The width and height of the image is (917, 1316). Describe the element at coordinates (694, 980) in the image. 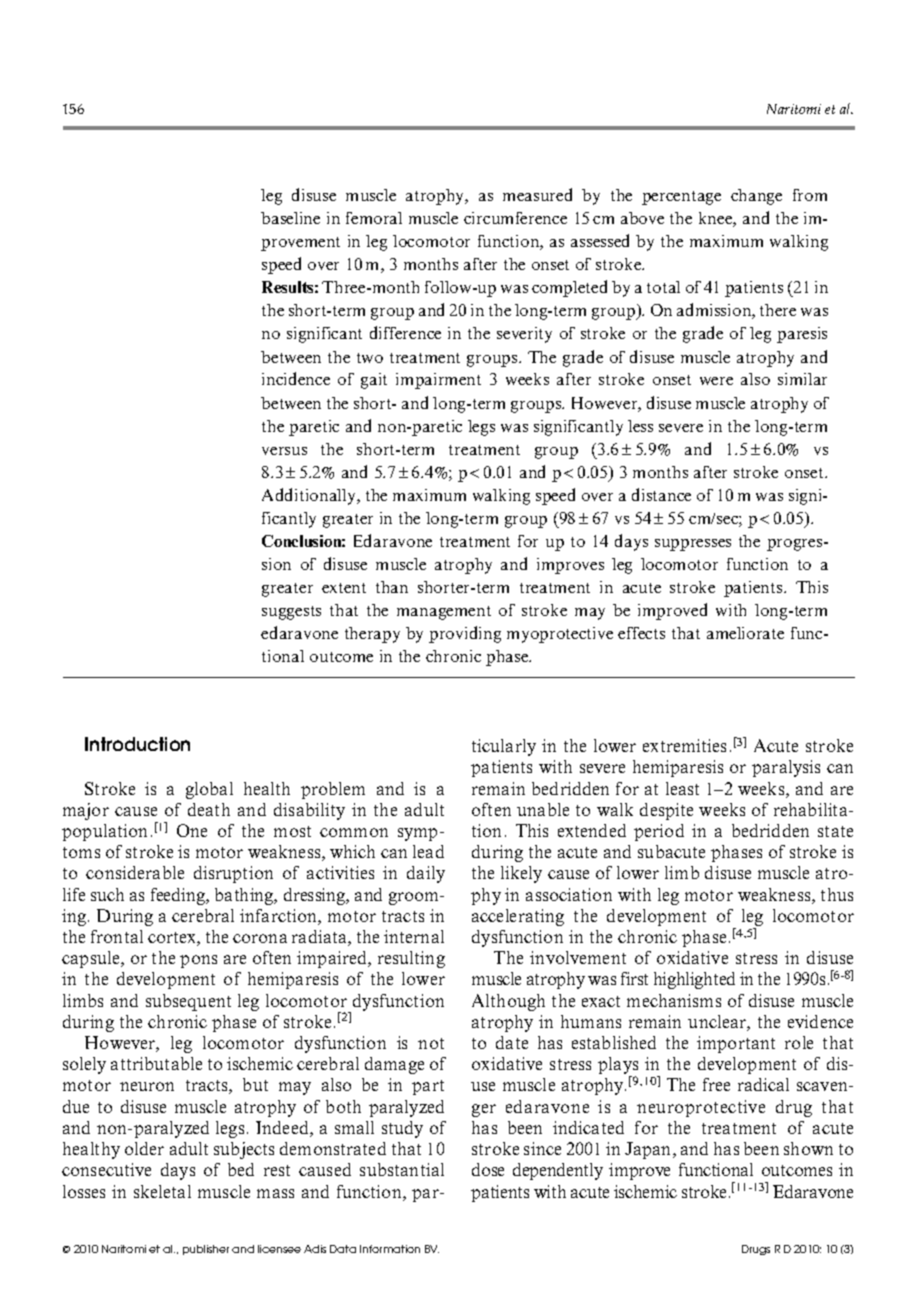

I see `highlighted` at that location.
